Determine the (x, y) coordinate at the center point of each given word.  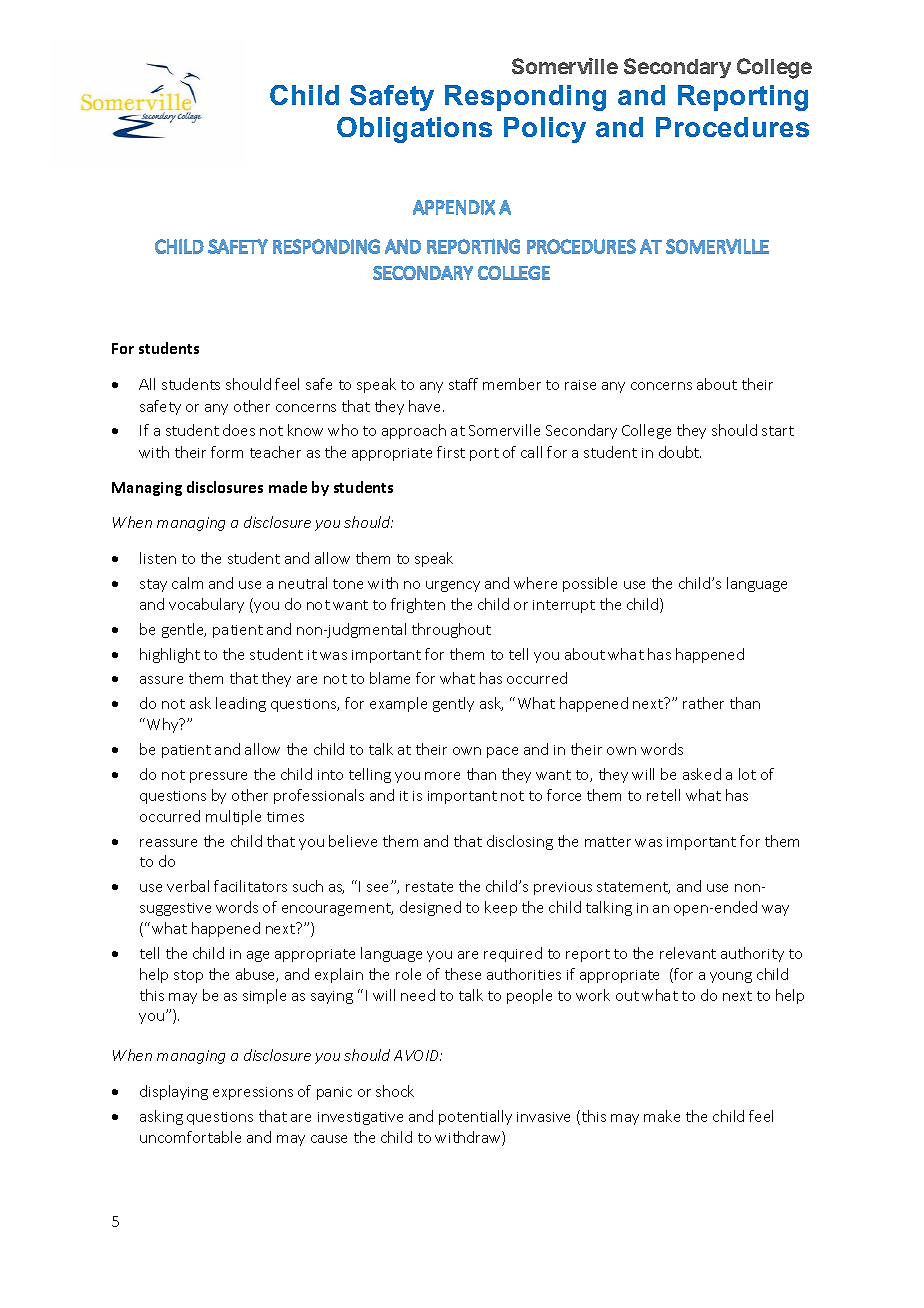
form (227, 452)
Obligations (414, 130)
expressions (253, 1093)
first (451, 452)
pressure (218, 777)
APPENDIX (454, 207)
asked (702, 774)
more (442, 776)
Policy (545, 130)
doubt (680, 452)
